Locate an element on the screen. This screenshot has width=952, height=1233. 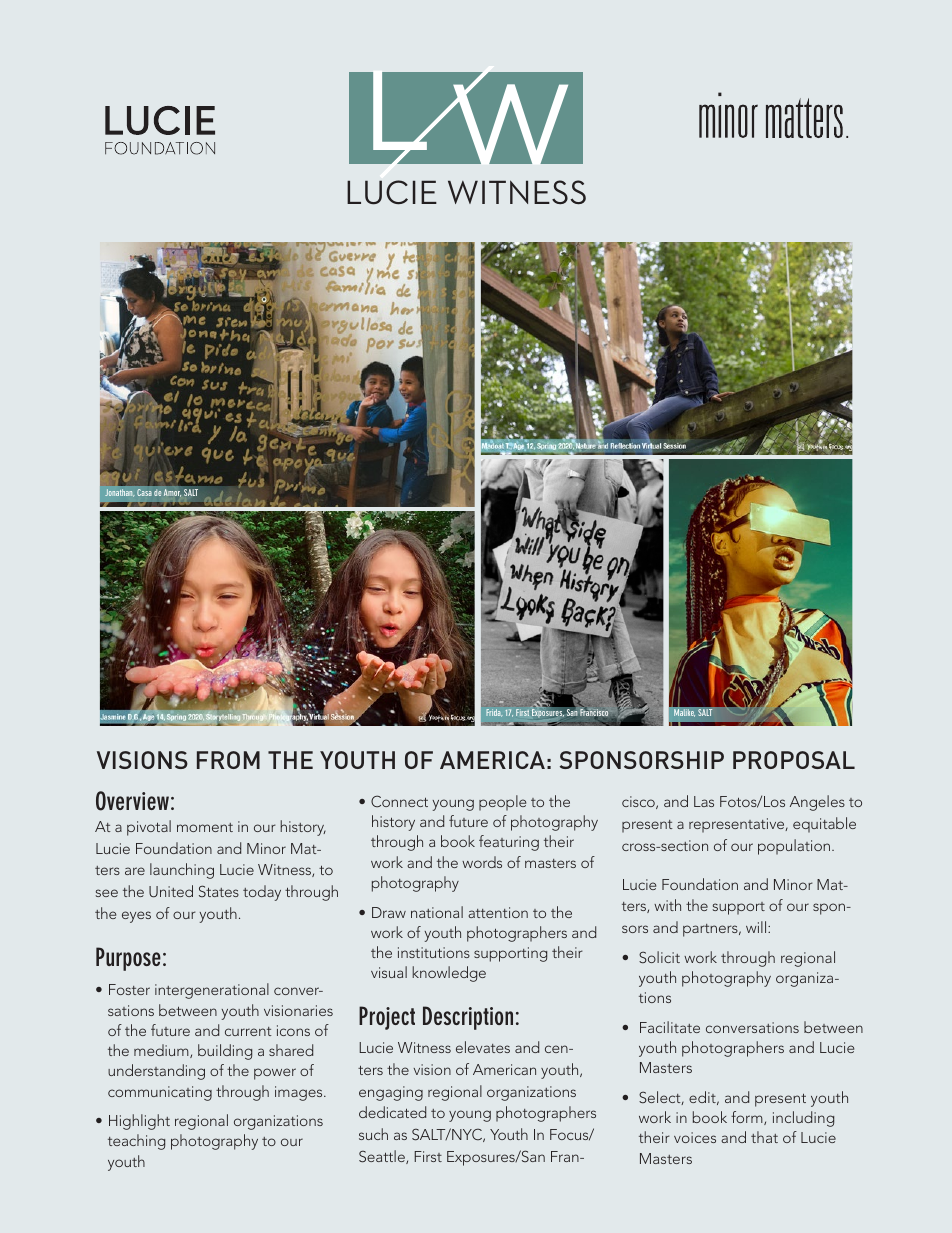
that is located at coordinates (764, 1137).
